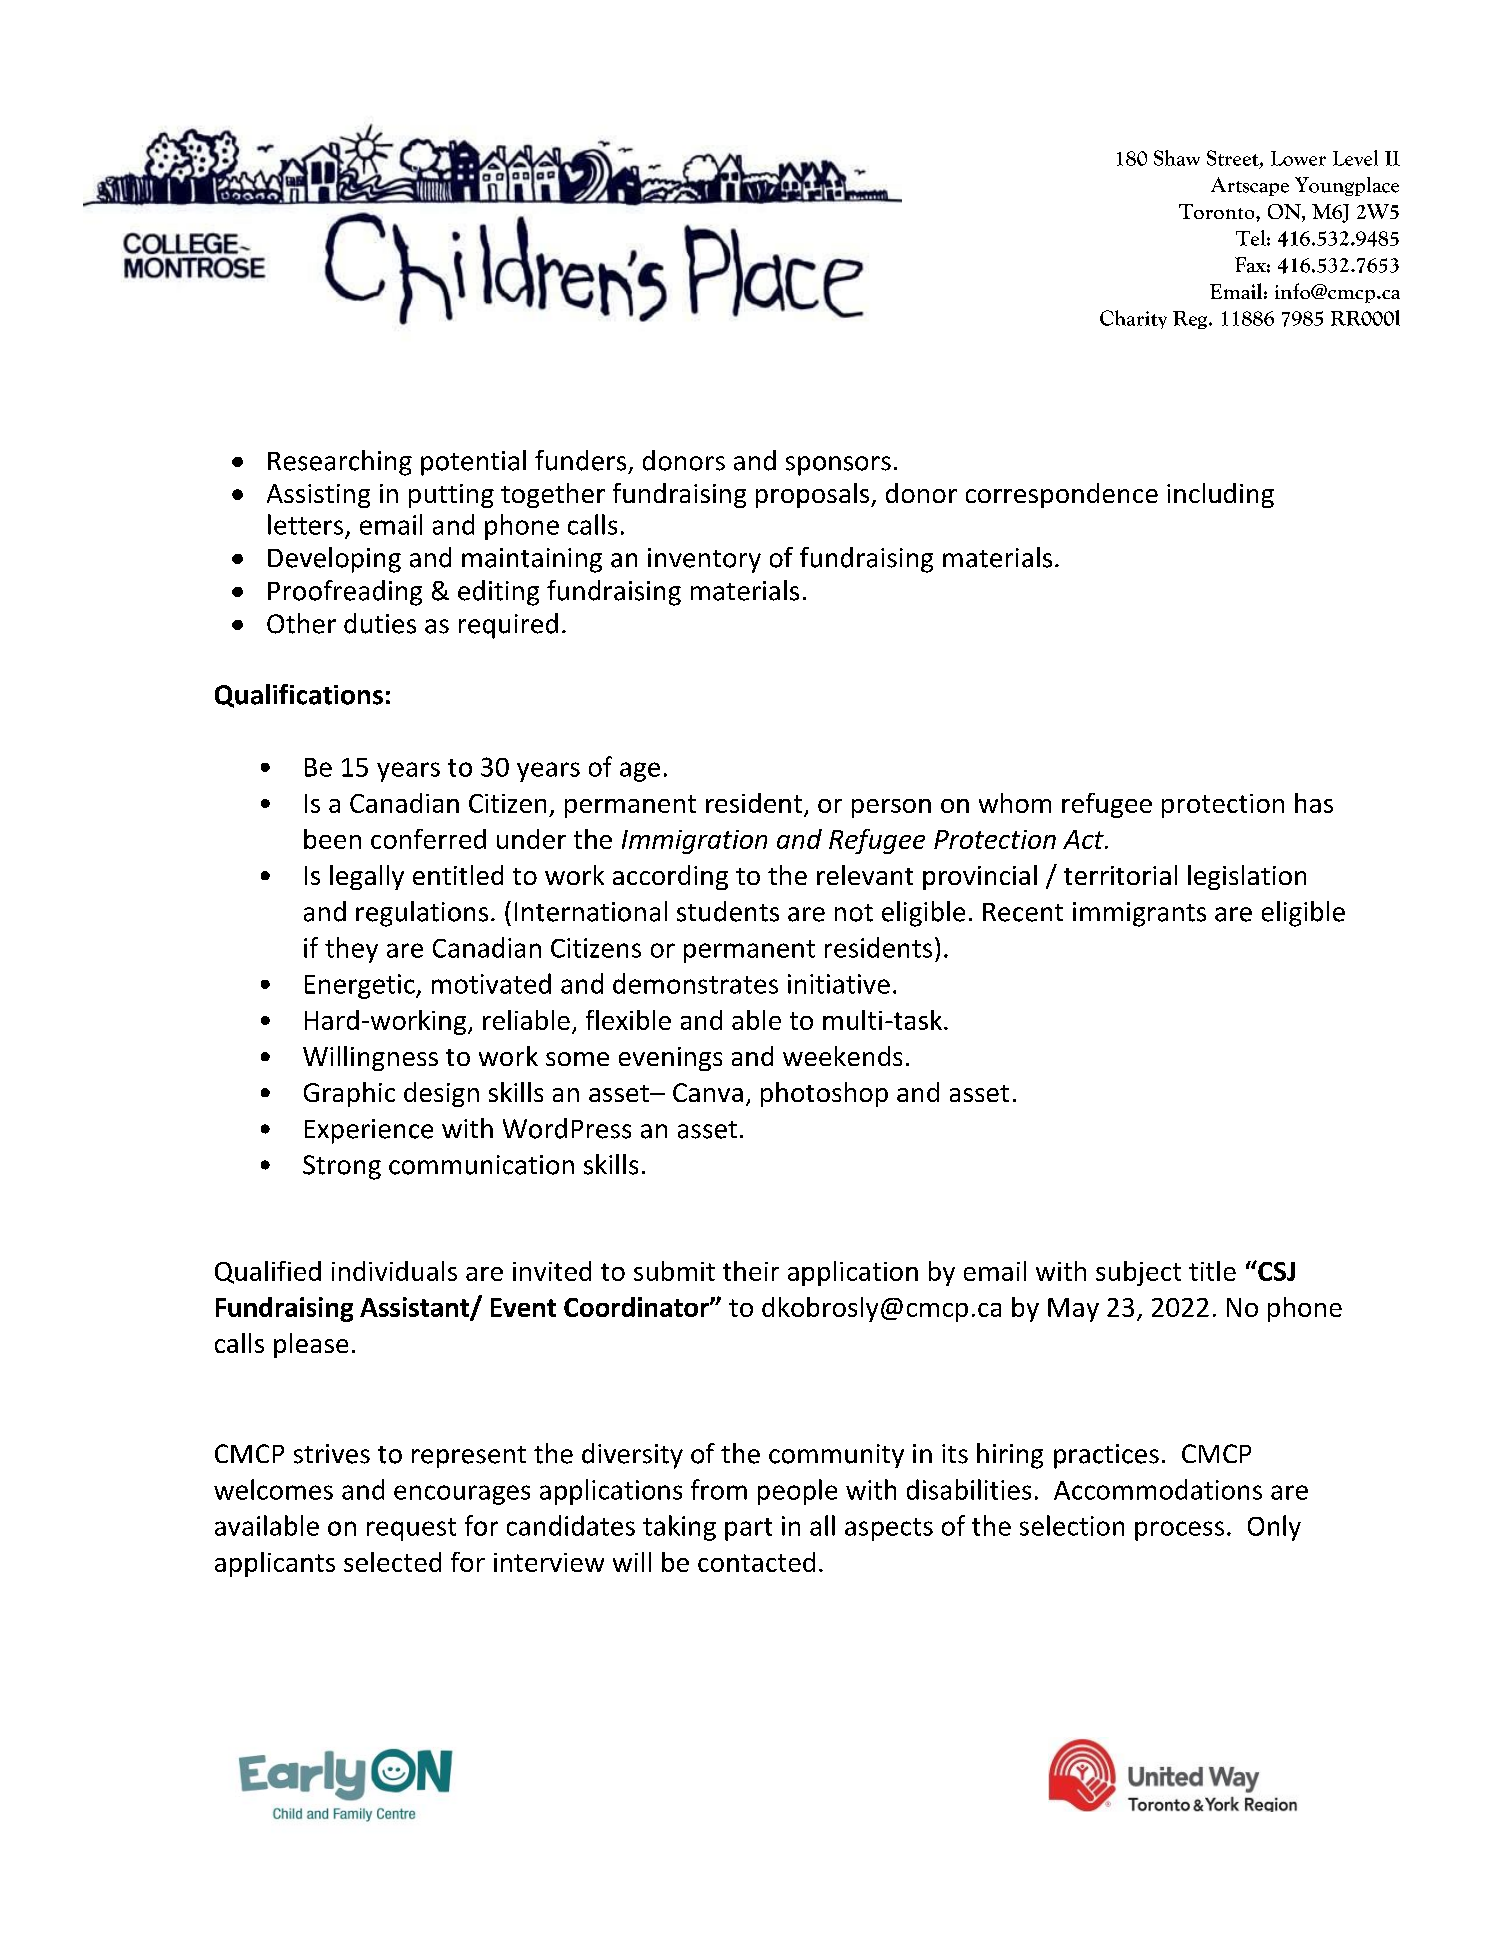  What do you see at coordinates (340, 463) in the page?
I see `Researching` at bounding box center [340, 463].
